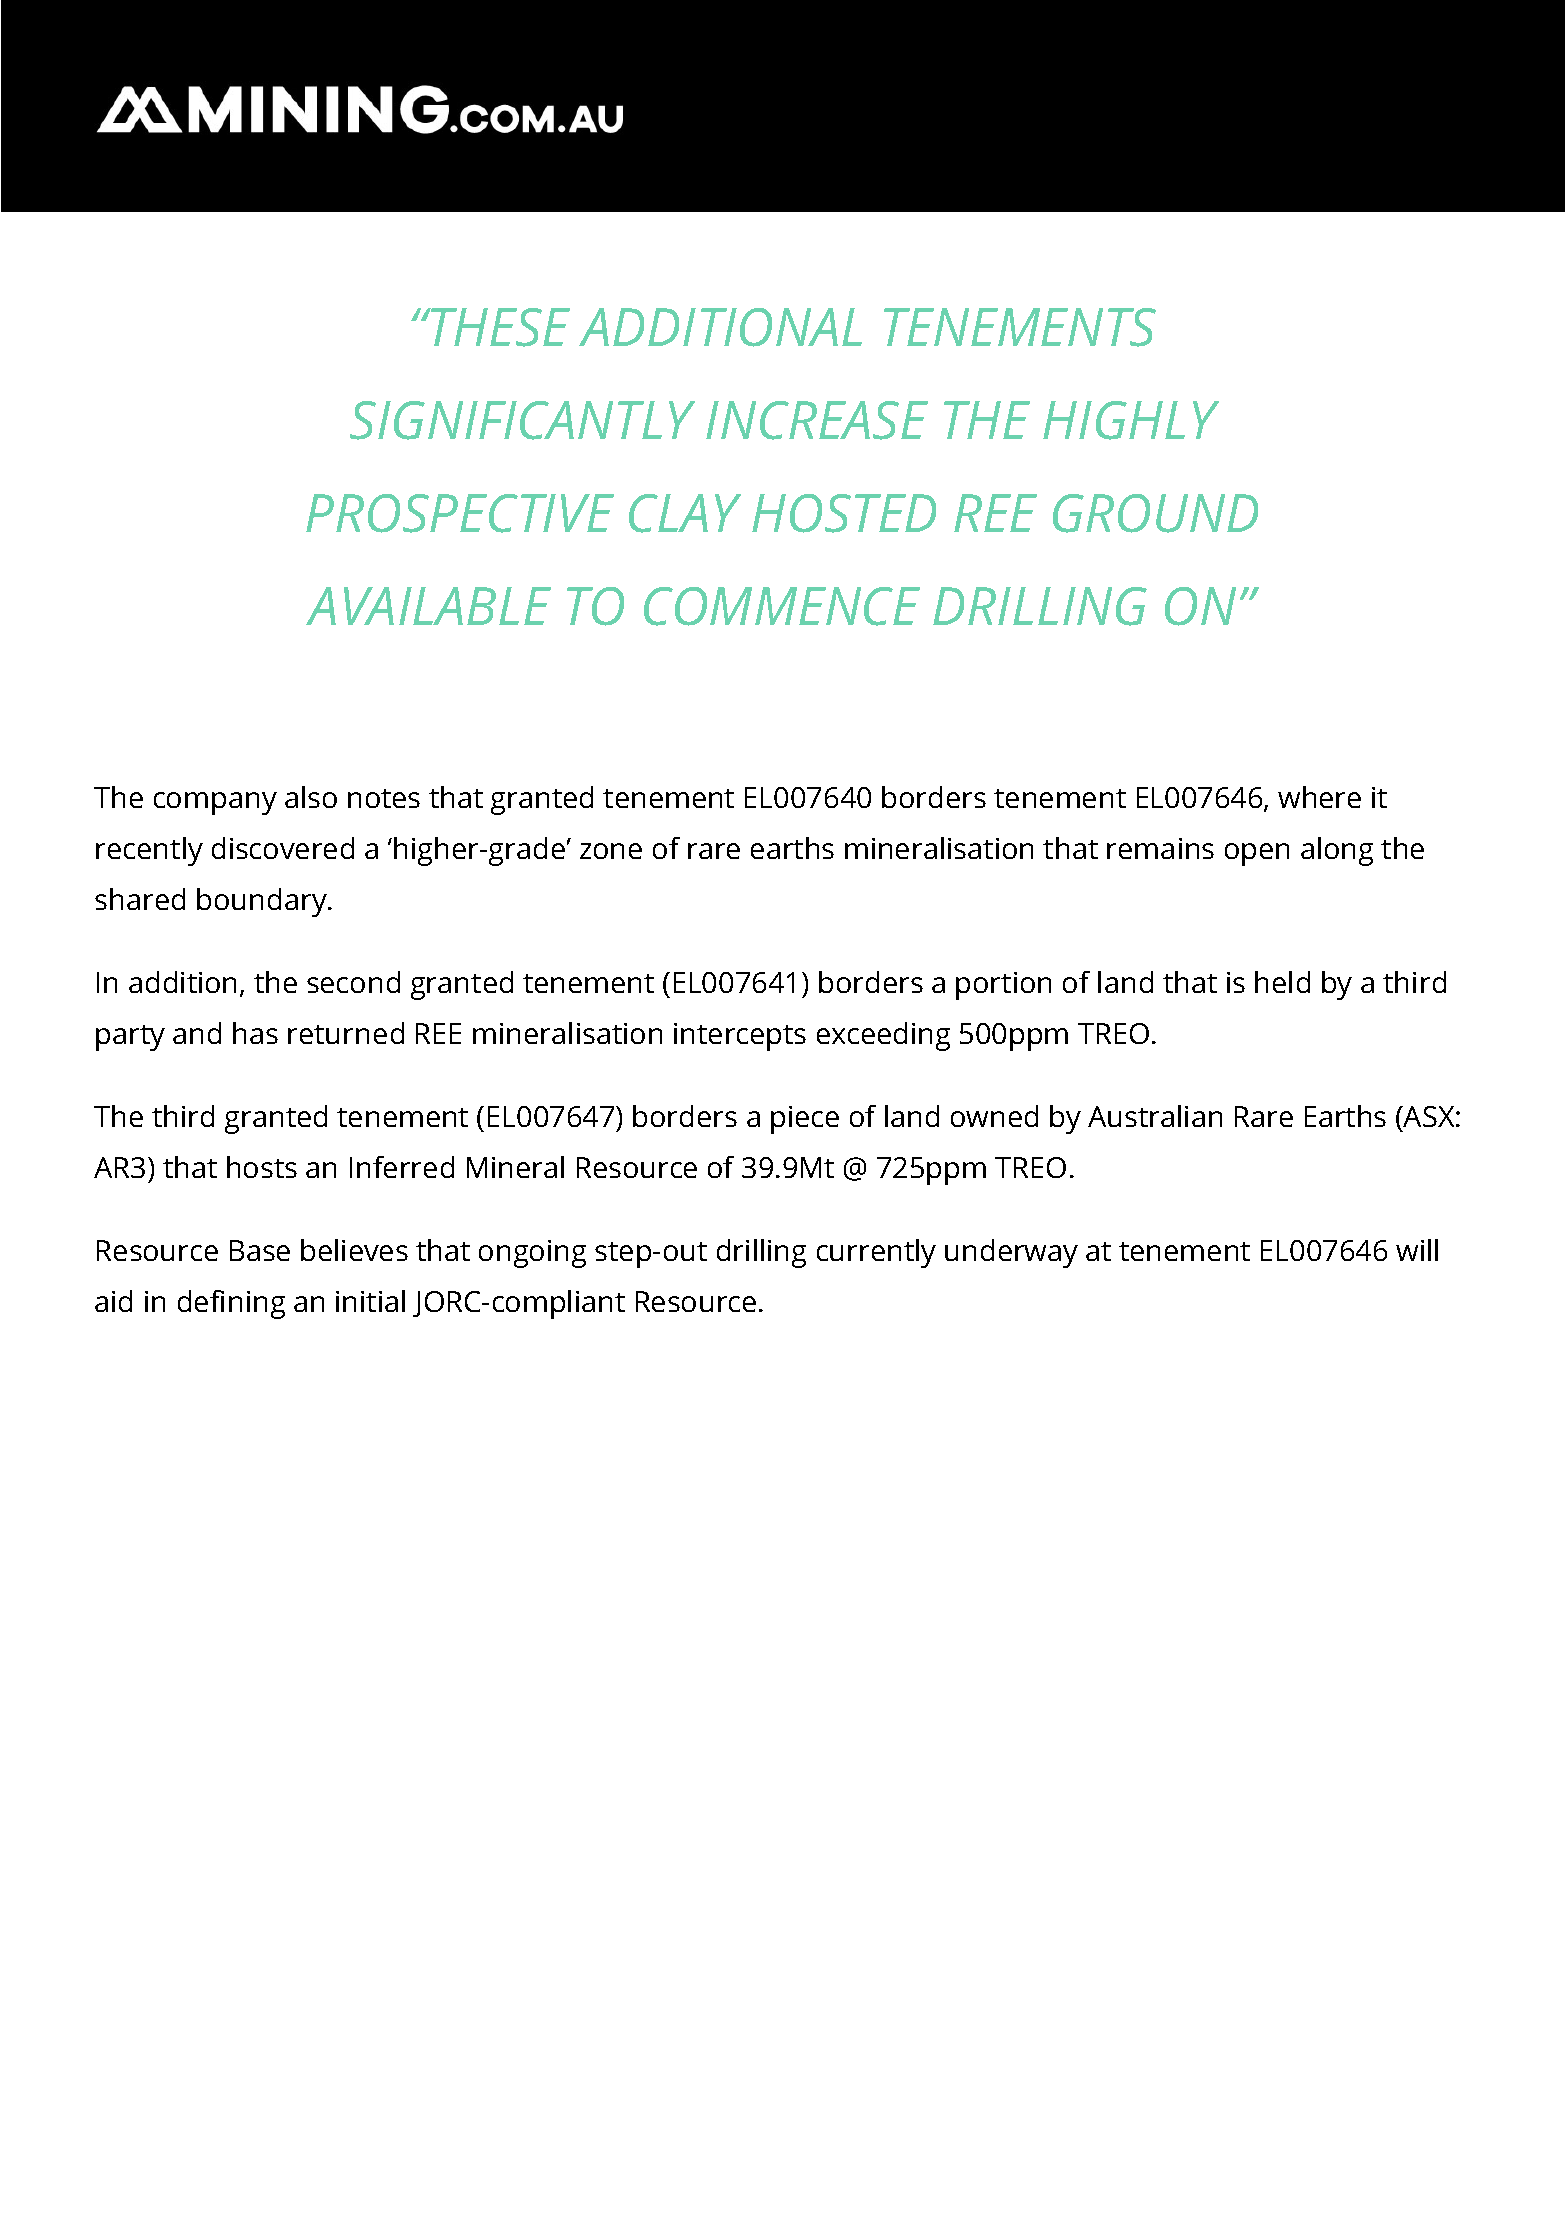 This screenshot has width=1565, height=2213. I want to click on INCREASE, so click(817, 420).
